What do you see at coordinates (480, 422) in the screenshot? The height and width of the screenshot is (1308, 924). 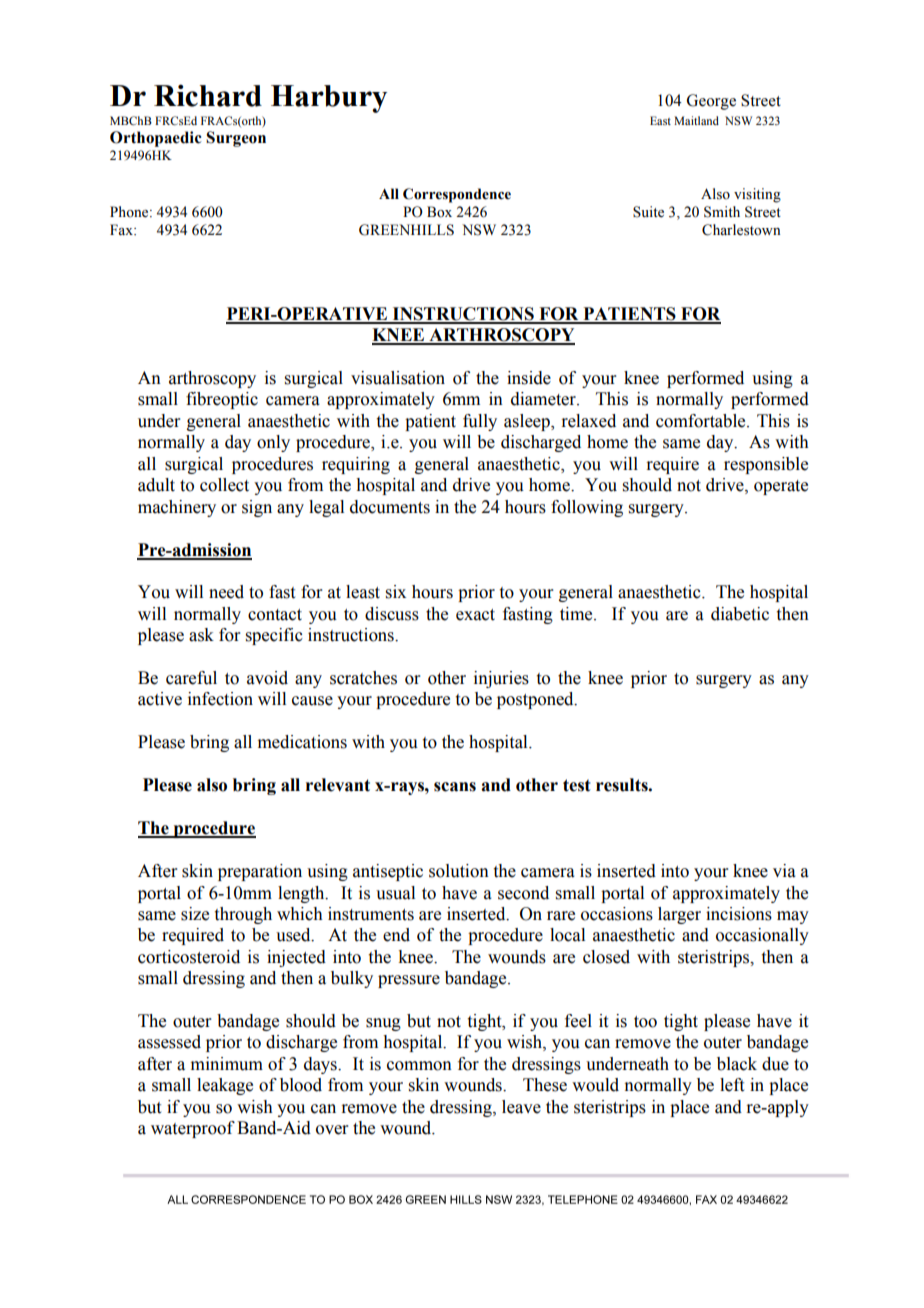 I see `fully` at bounding box center [480, 422].
